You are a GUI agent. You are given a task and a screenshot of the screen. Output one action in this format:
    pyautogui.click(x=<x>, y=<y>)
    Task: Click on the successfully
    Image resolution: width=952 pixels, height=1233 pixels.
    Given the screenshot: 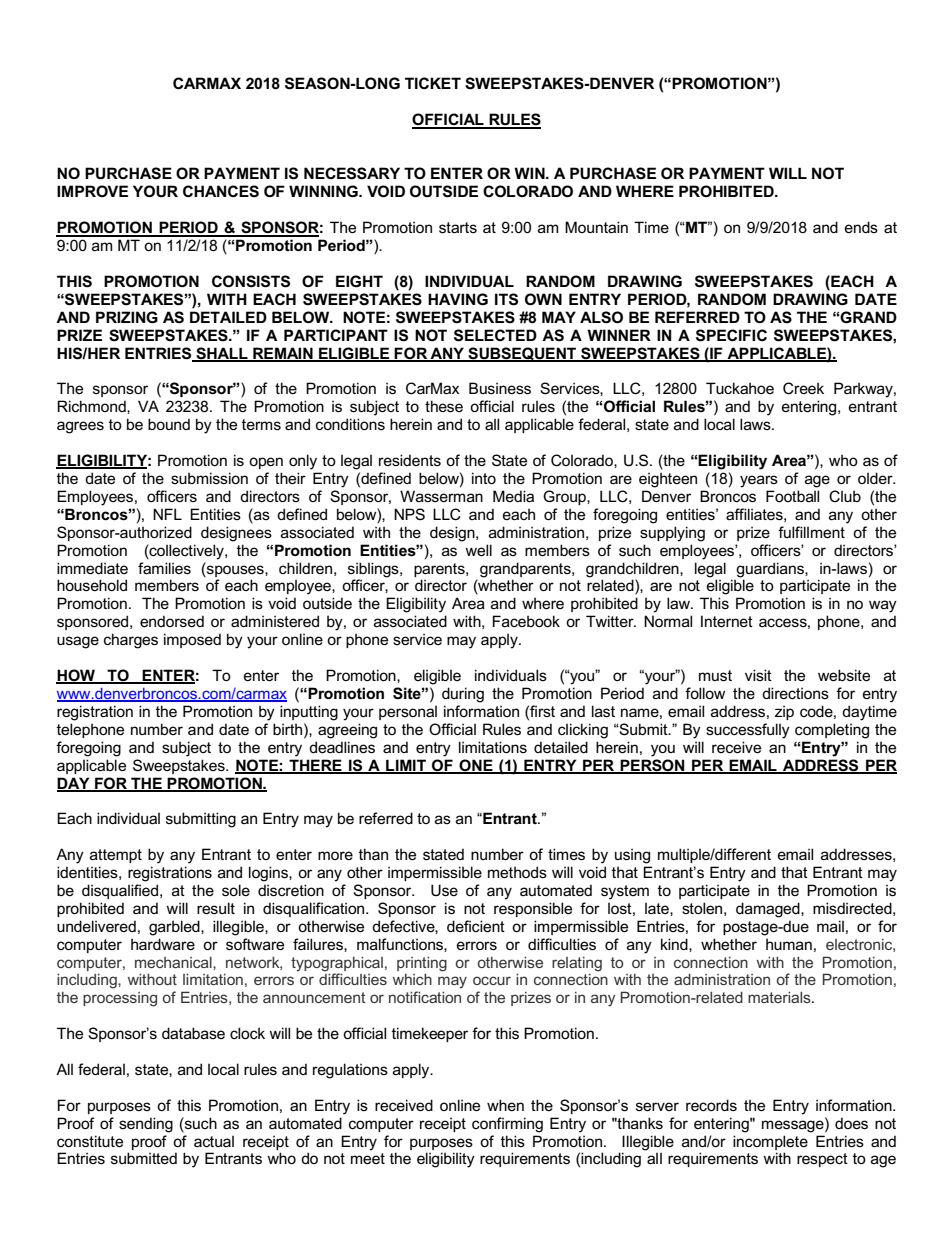 What is the action you would take?
    pyautogui.click(x=748, y=731)
